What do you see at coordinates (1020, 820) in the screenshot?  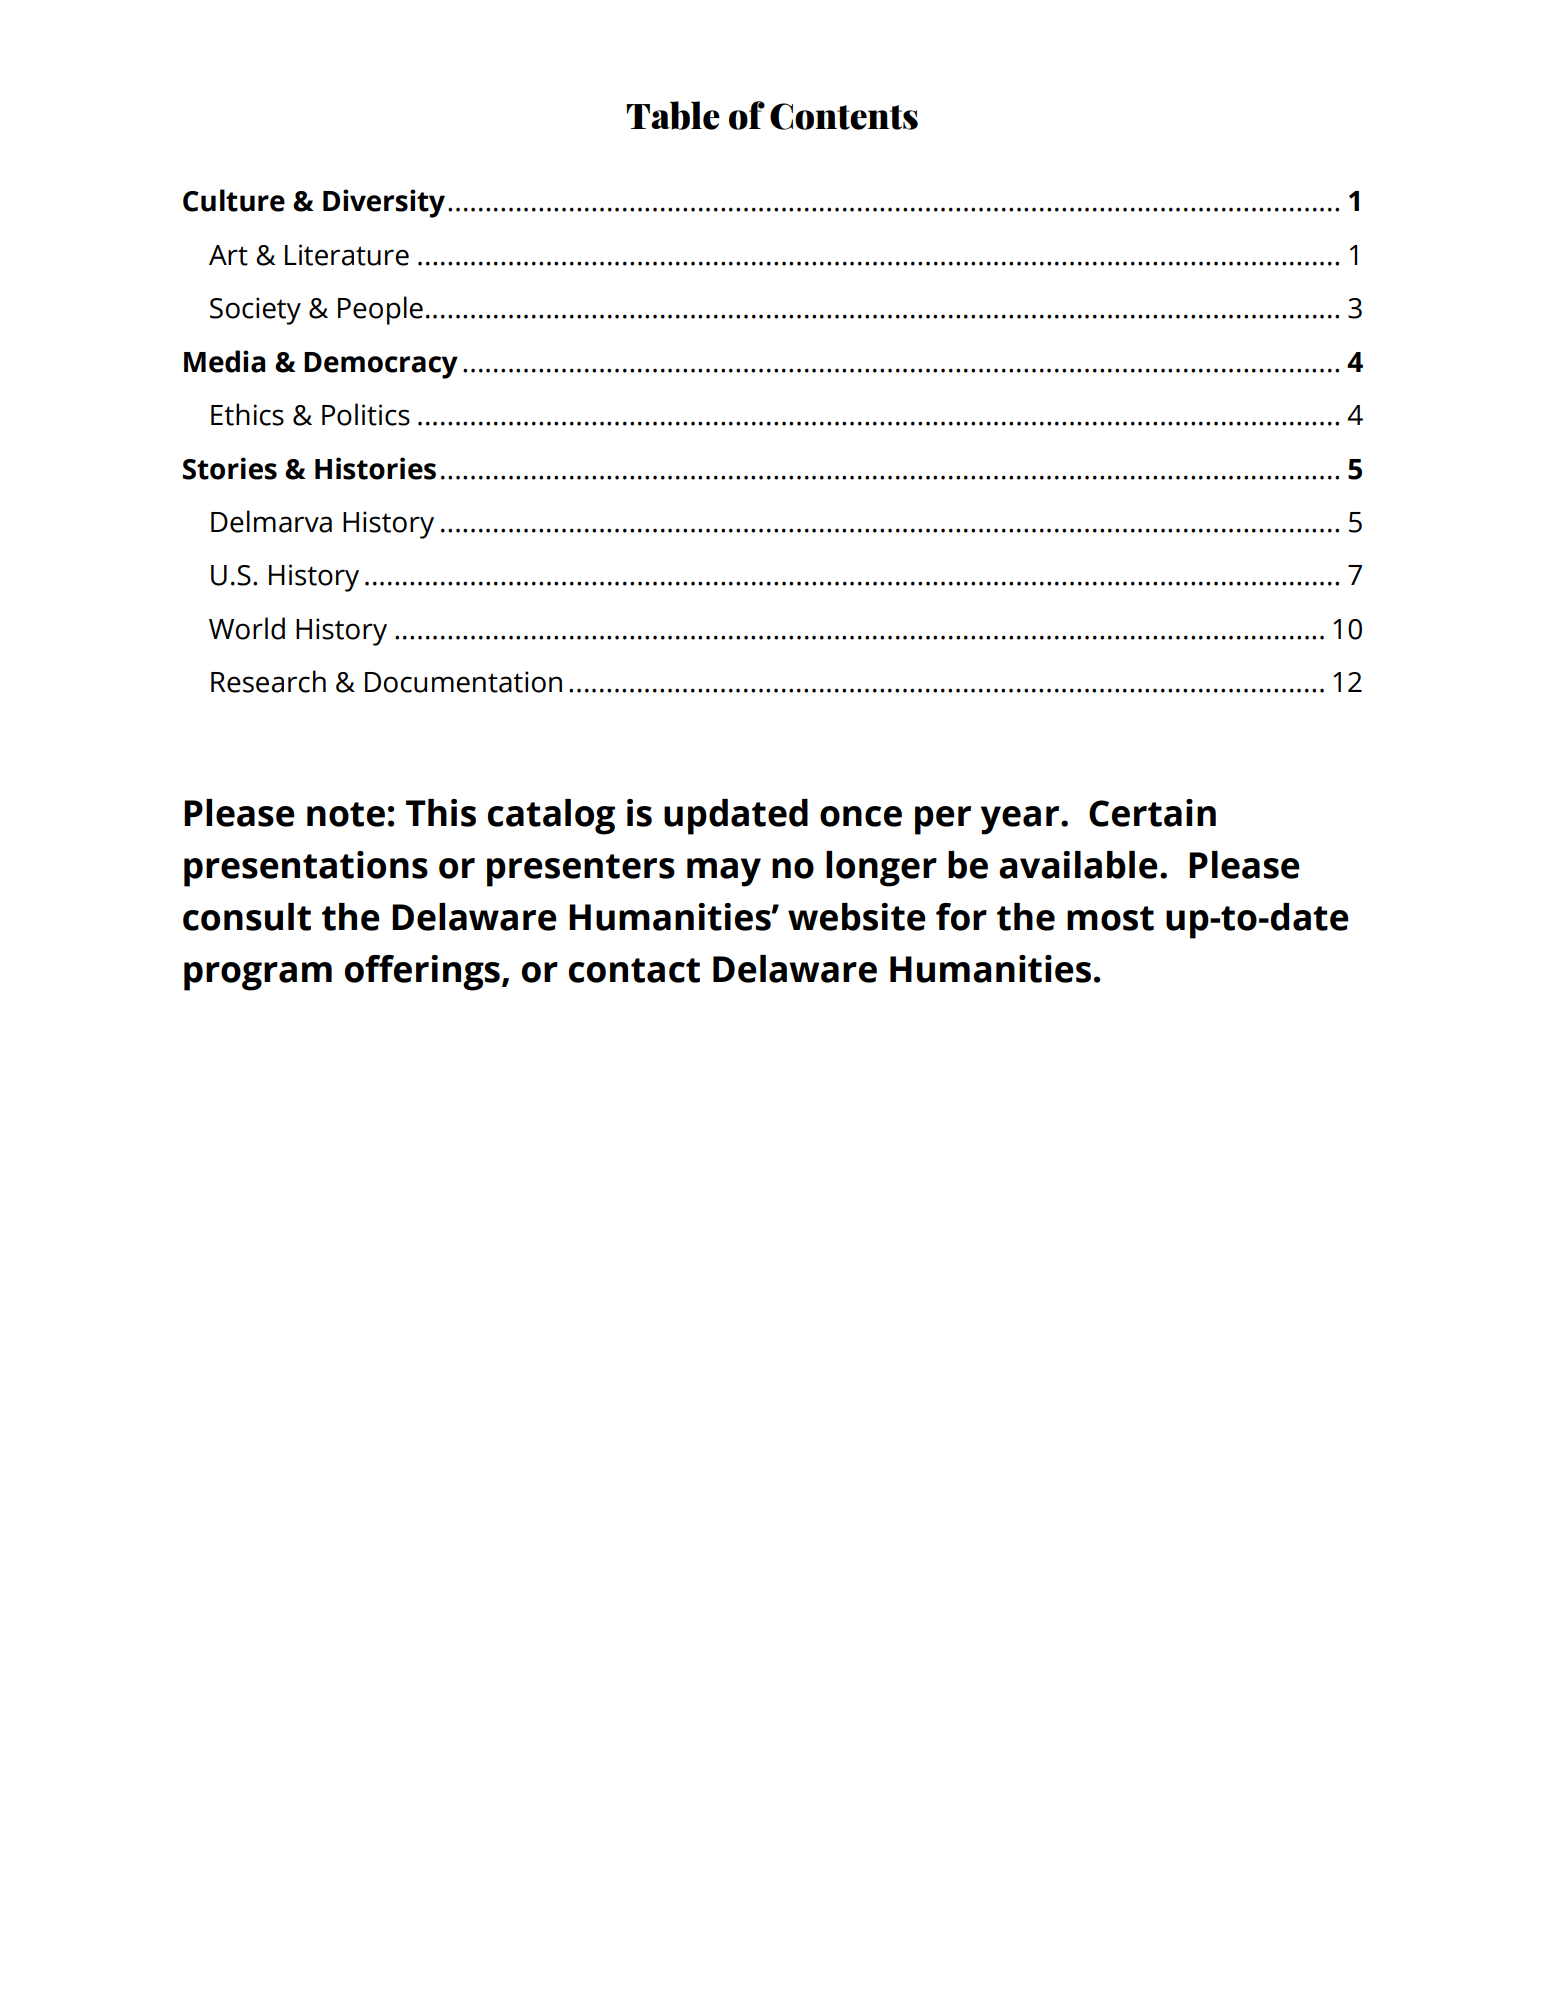 I see `year` at bounding box center [1020, 820].
